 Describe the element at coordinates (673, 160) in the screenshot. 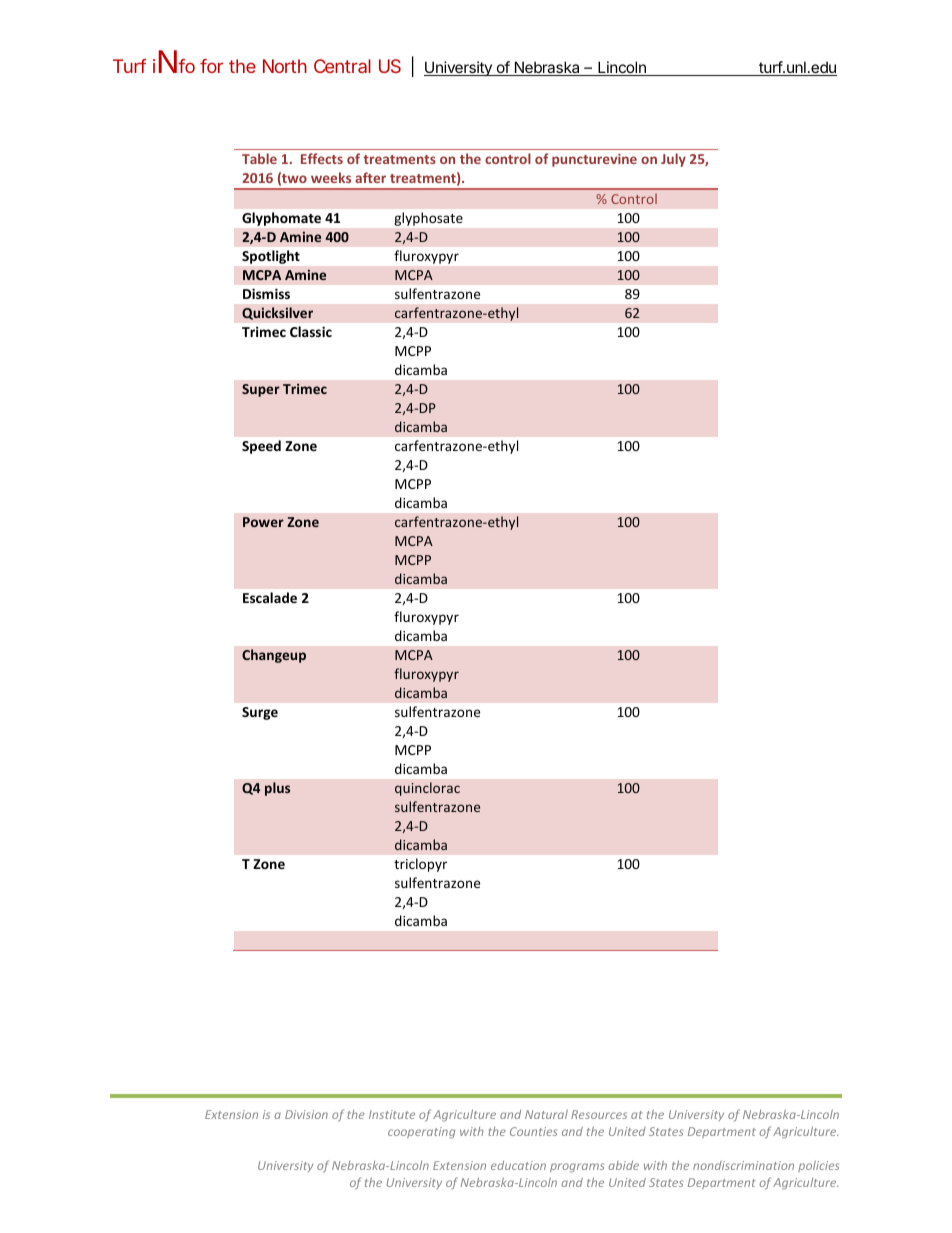

I see `July` at that location.
